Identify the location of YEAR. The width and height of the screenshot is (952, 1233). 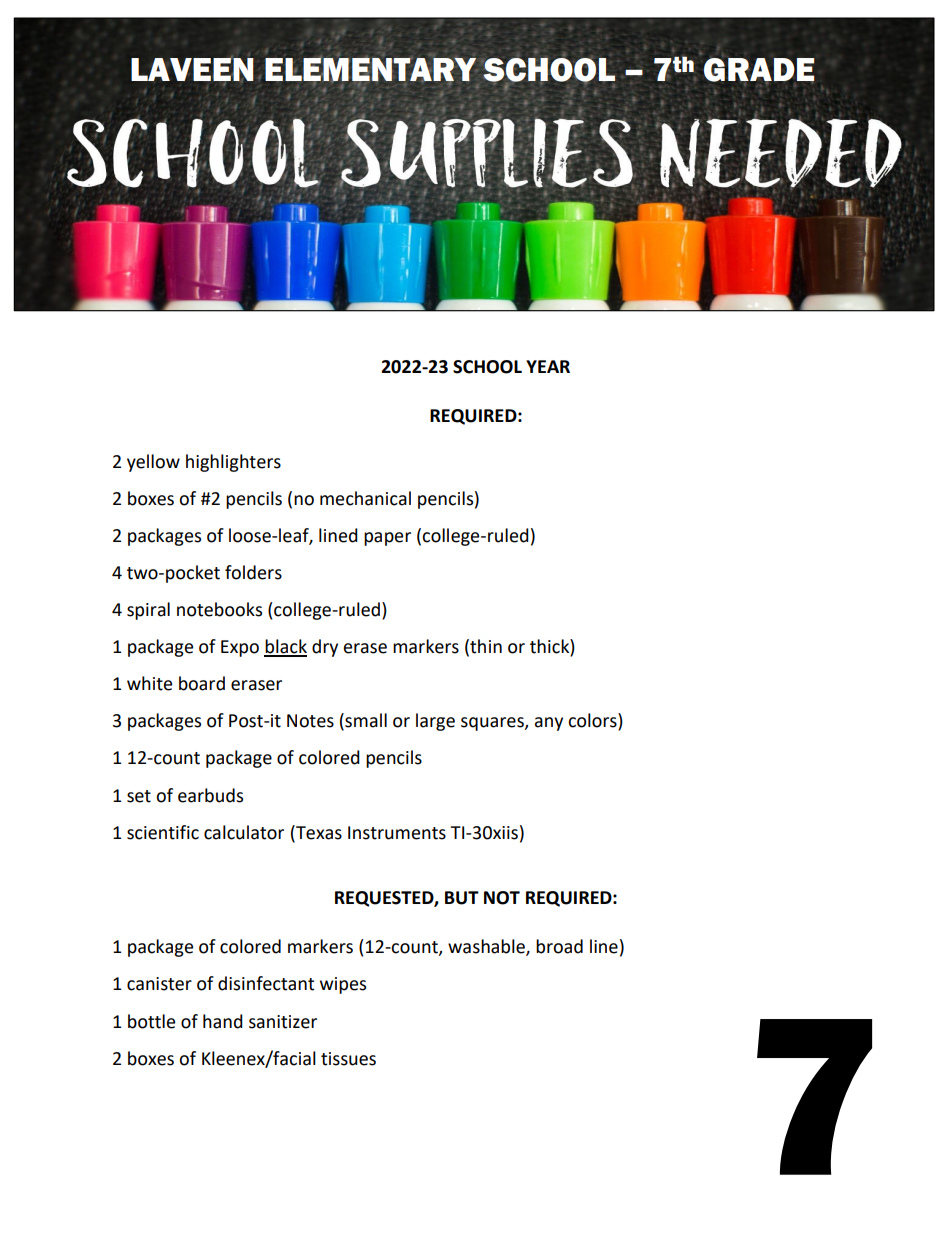
(548, 366).
